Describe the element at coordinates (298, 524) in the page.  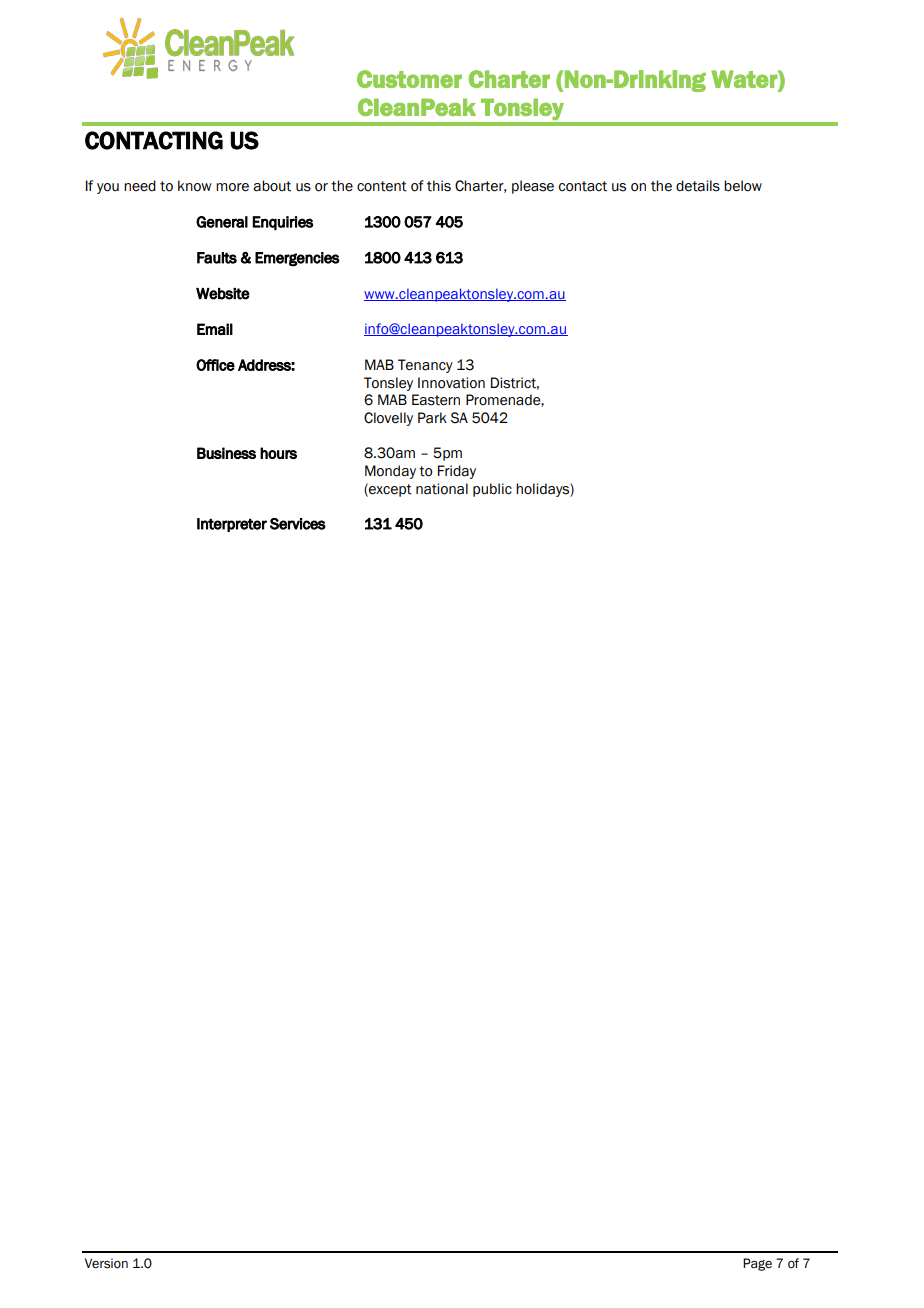
I see `Services` at that location.
